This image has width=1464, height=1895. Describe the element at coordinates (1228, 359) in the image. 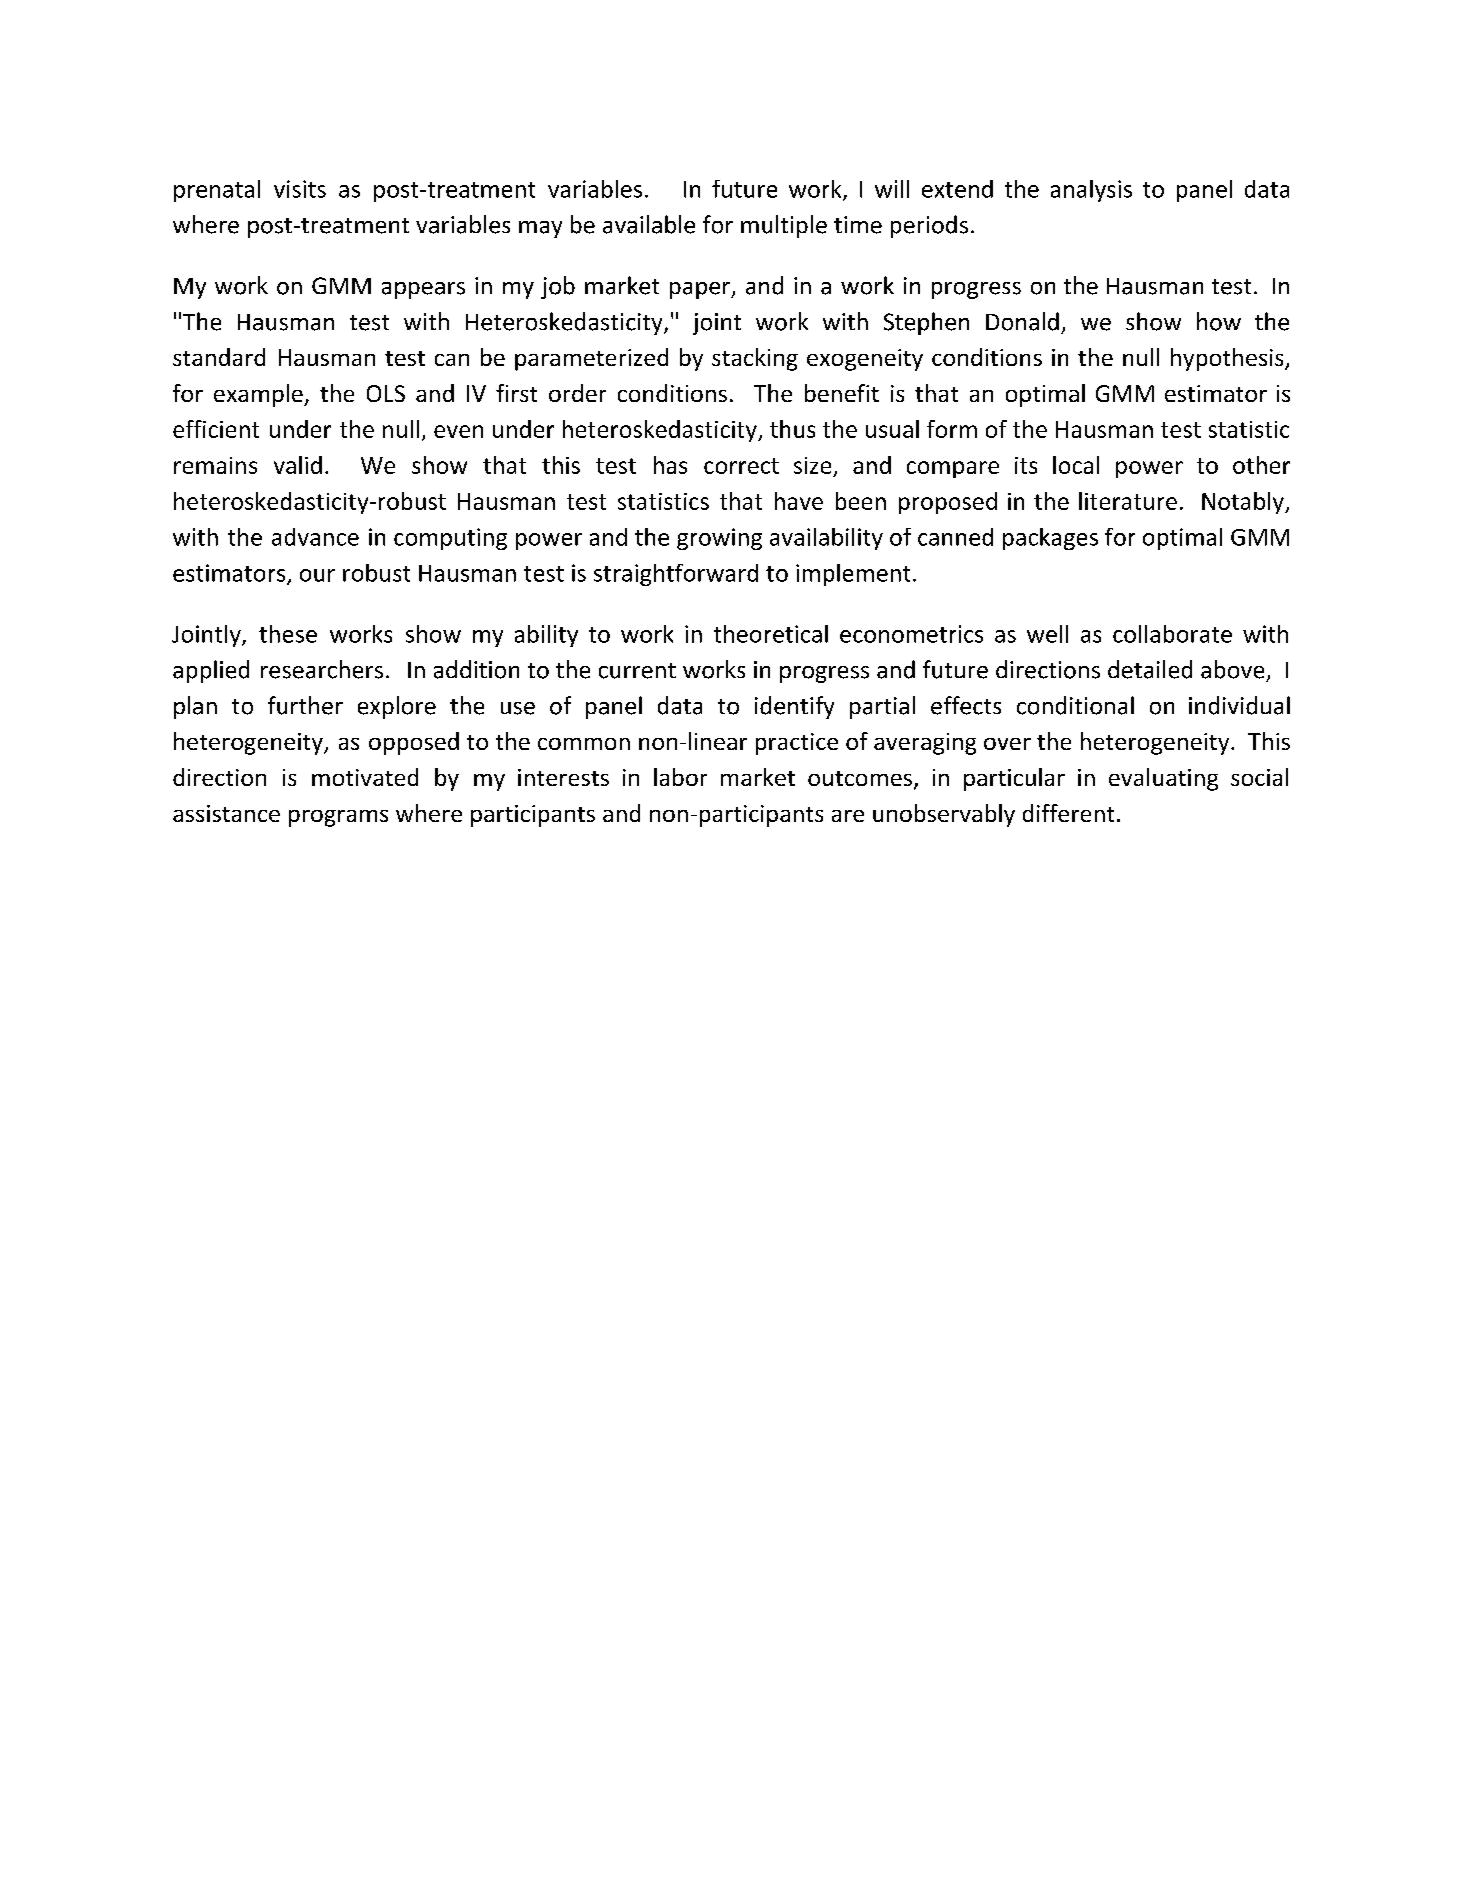

I see `hypothesis` at that location.
